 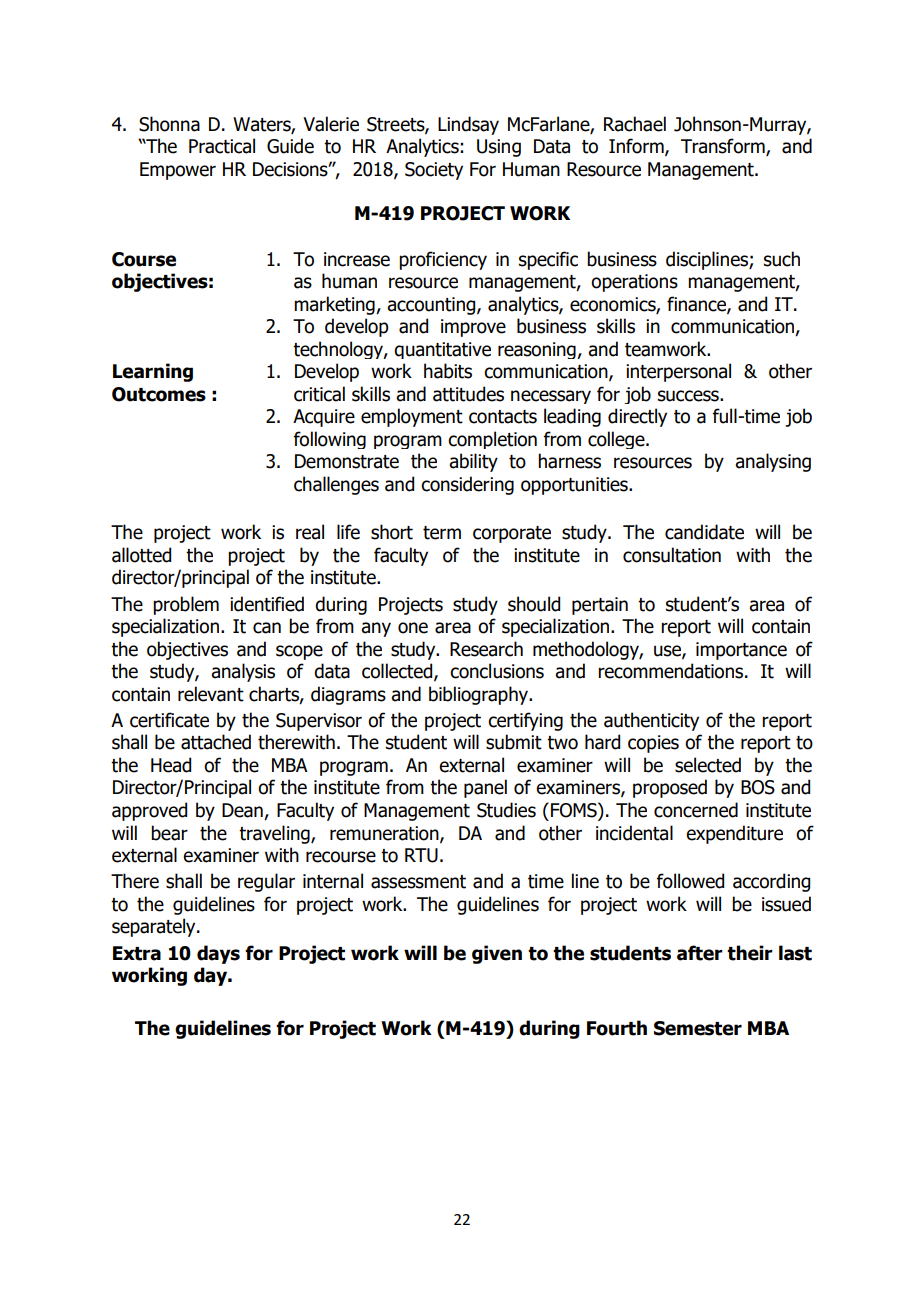 I want to click on Outcomes, so click(x=159, y=394).
